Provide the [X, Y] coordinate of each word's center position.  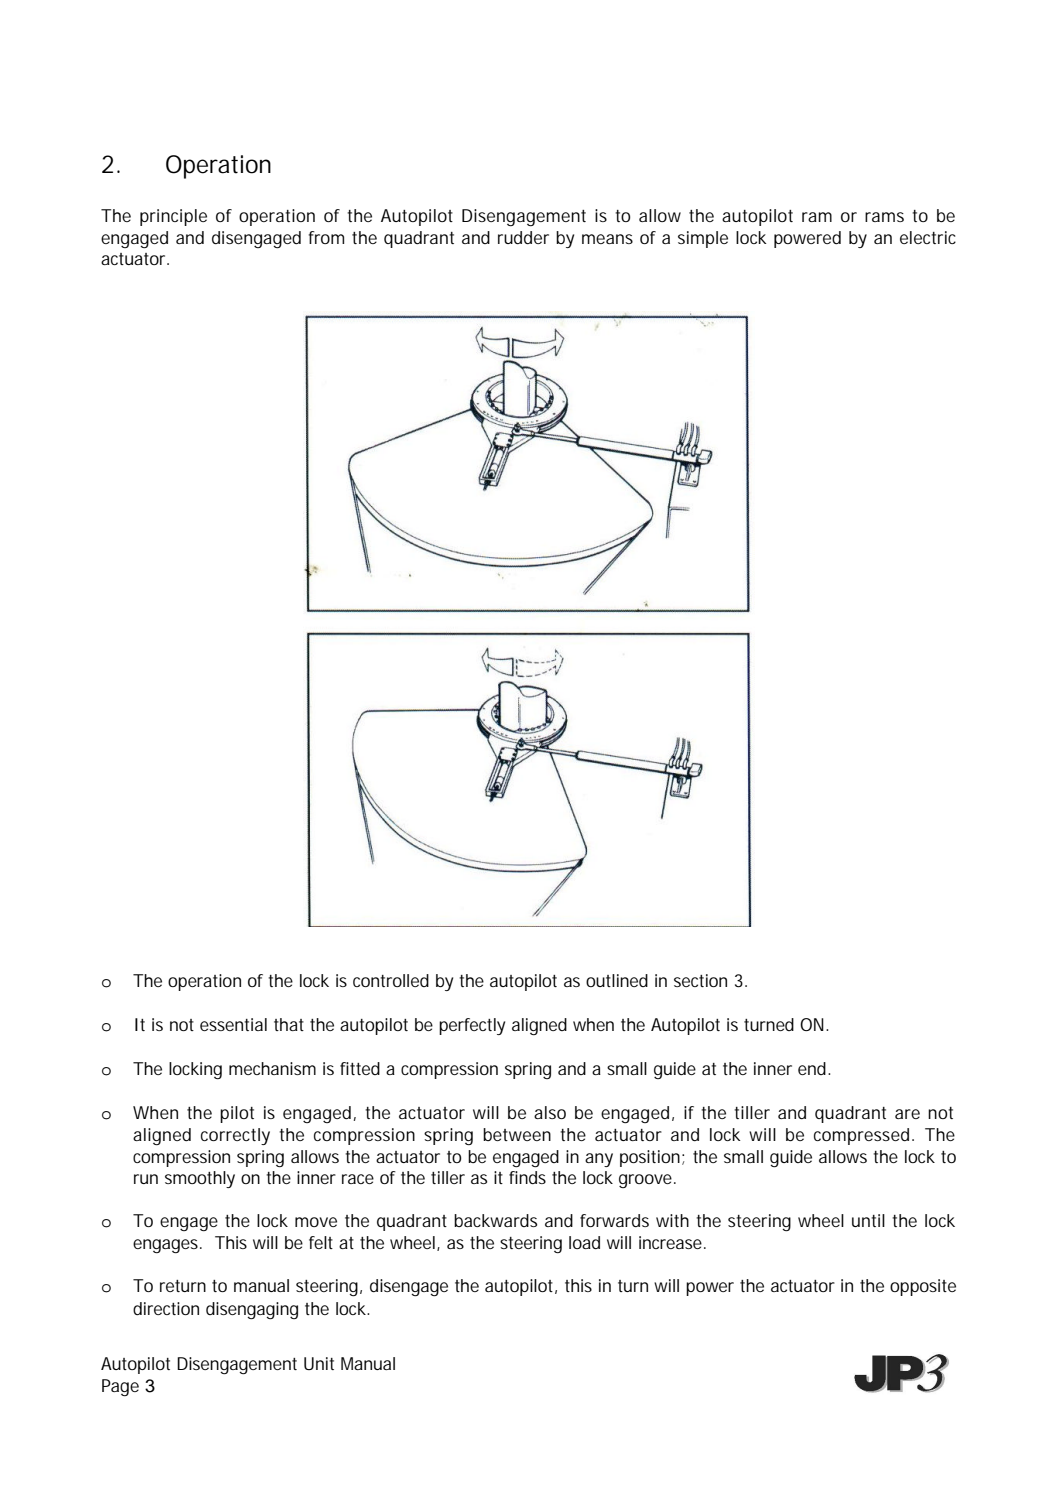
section [700, 980]
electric [928, 237]
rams [884, 217]
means [607, 239]
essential [233, 1024]
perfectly [472, 1026]
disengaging [252, 1310]
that [289, 1024]
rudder [523, 237]
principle [173, 217]
